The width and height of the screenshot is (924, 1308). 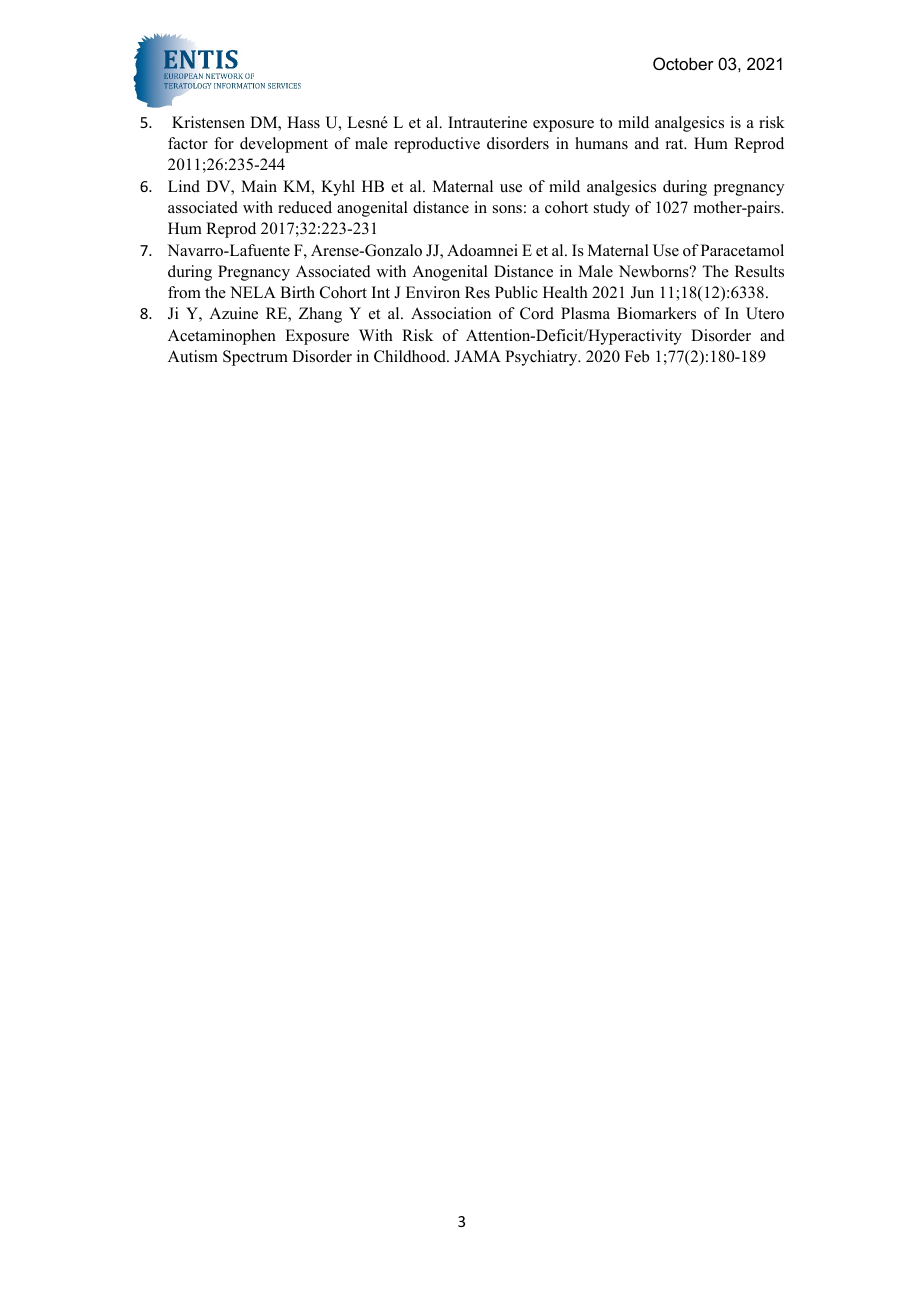 I want to click on Hass, so click(x=303, y=122).
